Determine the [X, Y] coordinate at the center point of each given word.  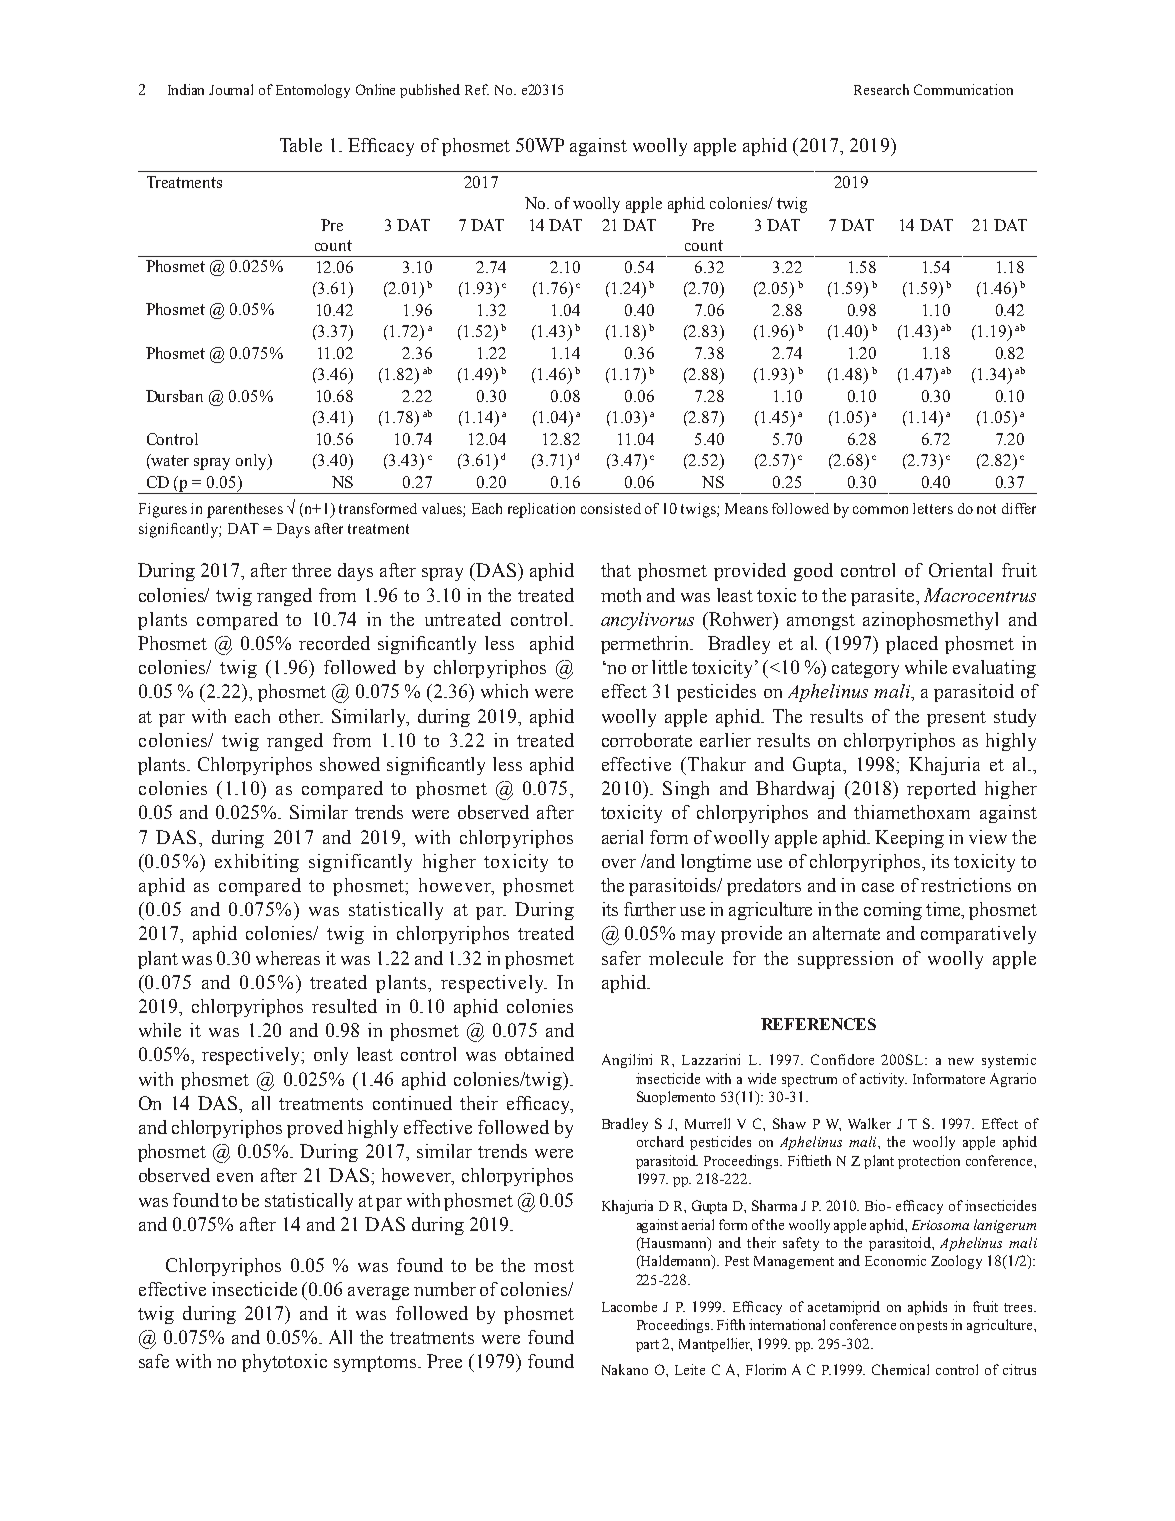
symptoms [375, 1364]
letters [933, 508]
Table [301, 145]
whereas [288, 958]
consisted [611, 508]
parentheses [245, 510]
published [430, 91]
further [650, 909]
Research [881, 89]
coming [893, 911]
